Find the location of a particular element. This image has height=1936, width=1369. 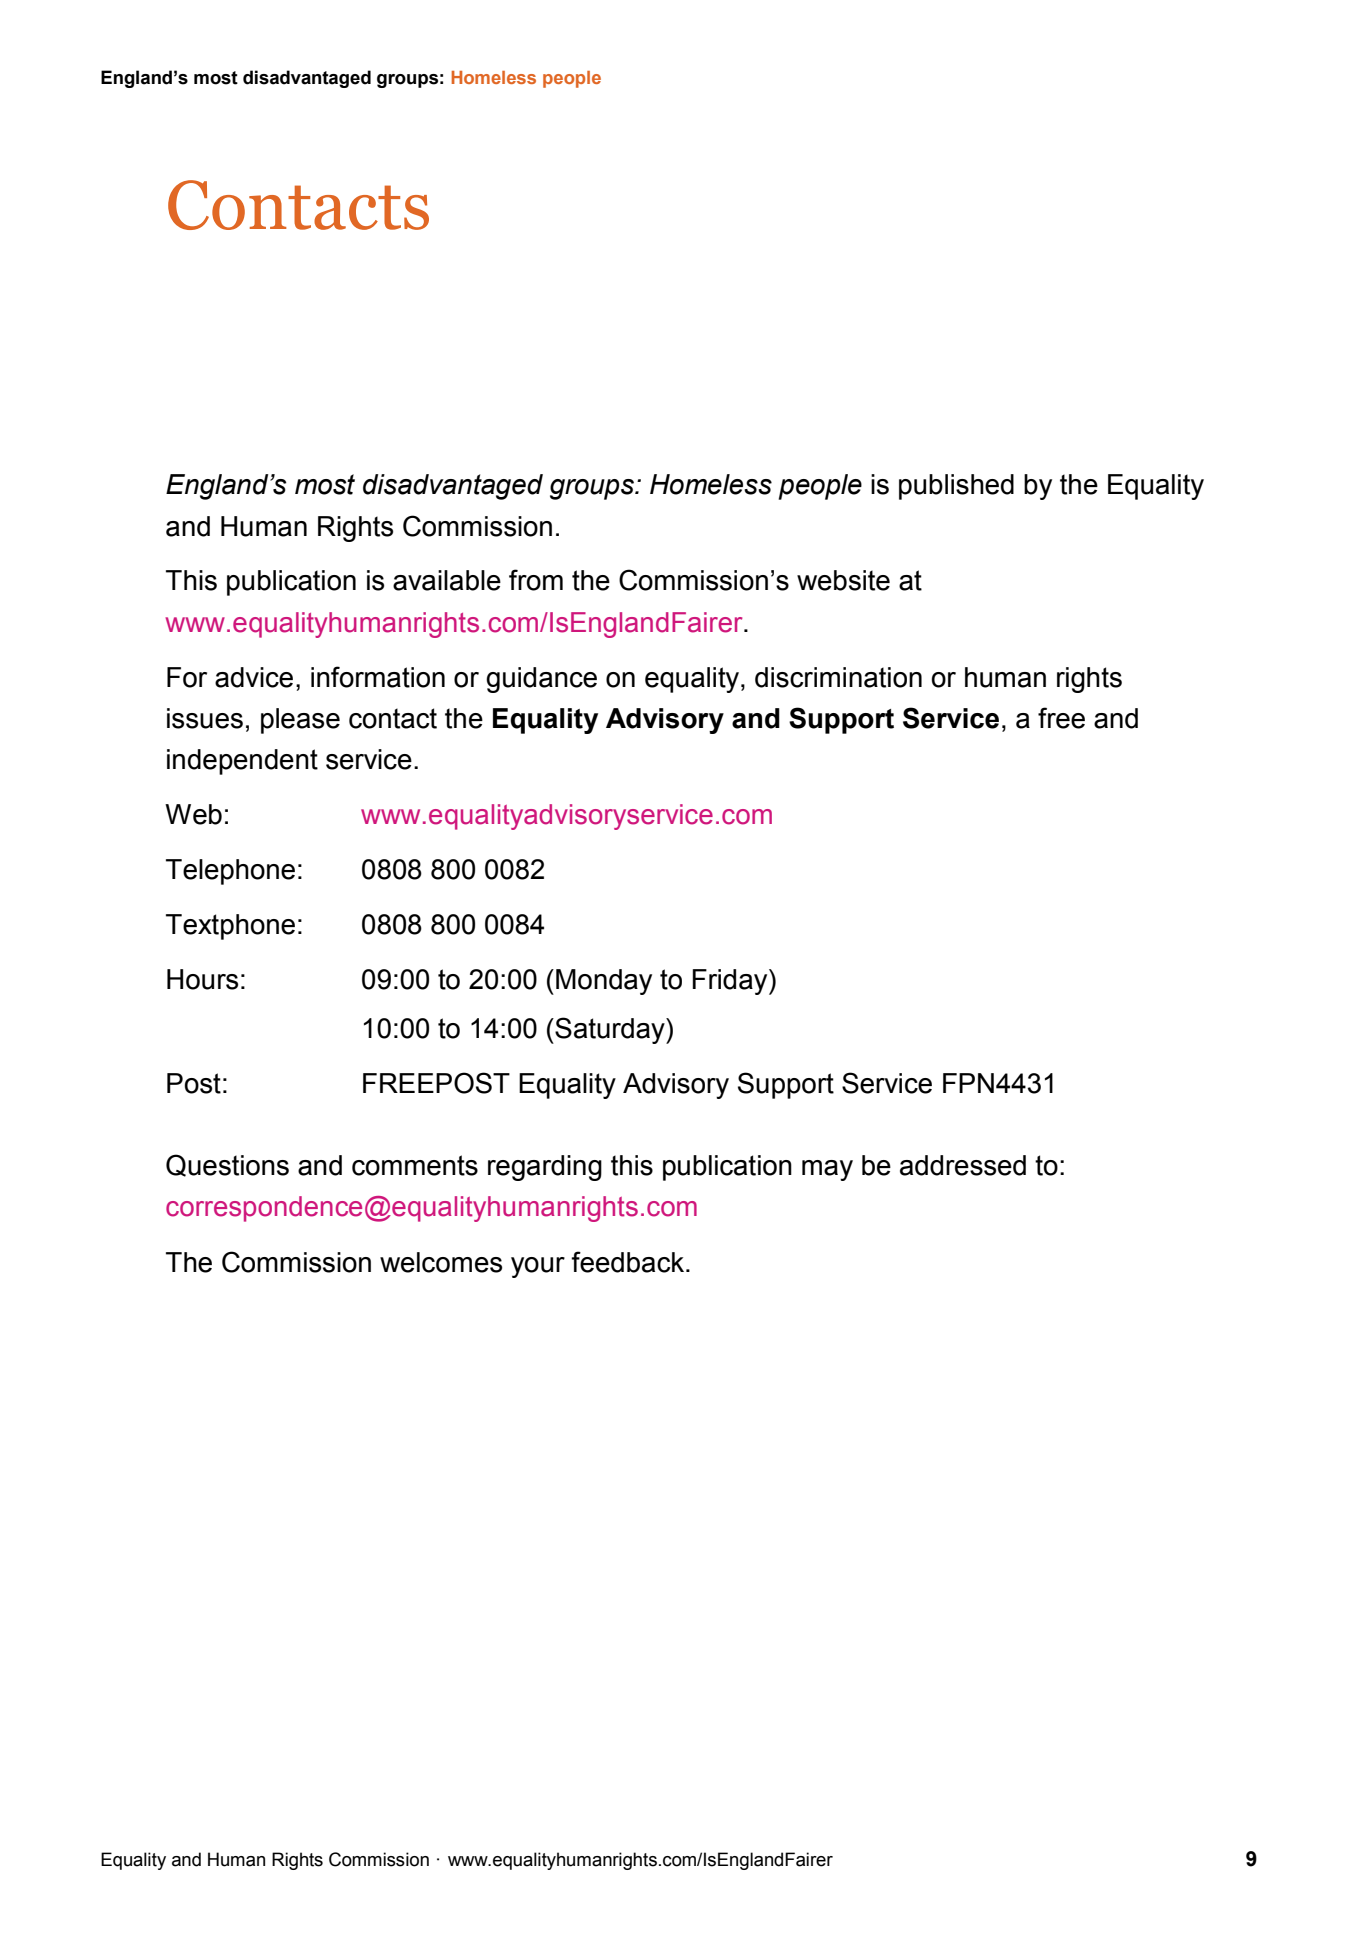

welcomes is located at coordinates (441, 1262).
